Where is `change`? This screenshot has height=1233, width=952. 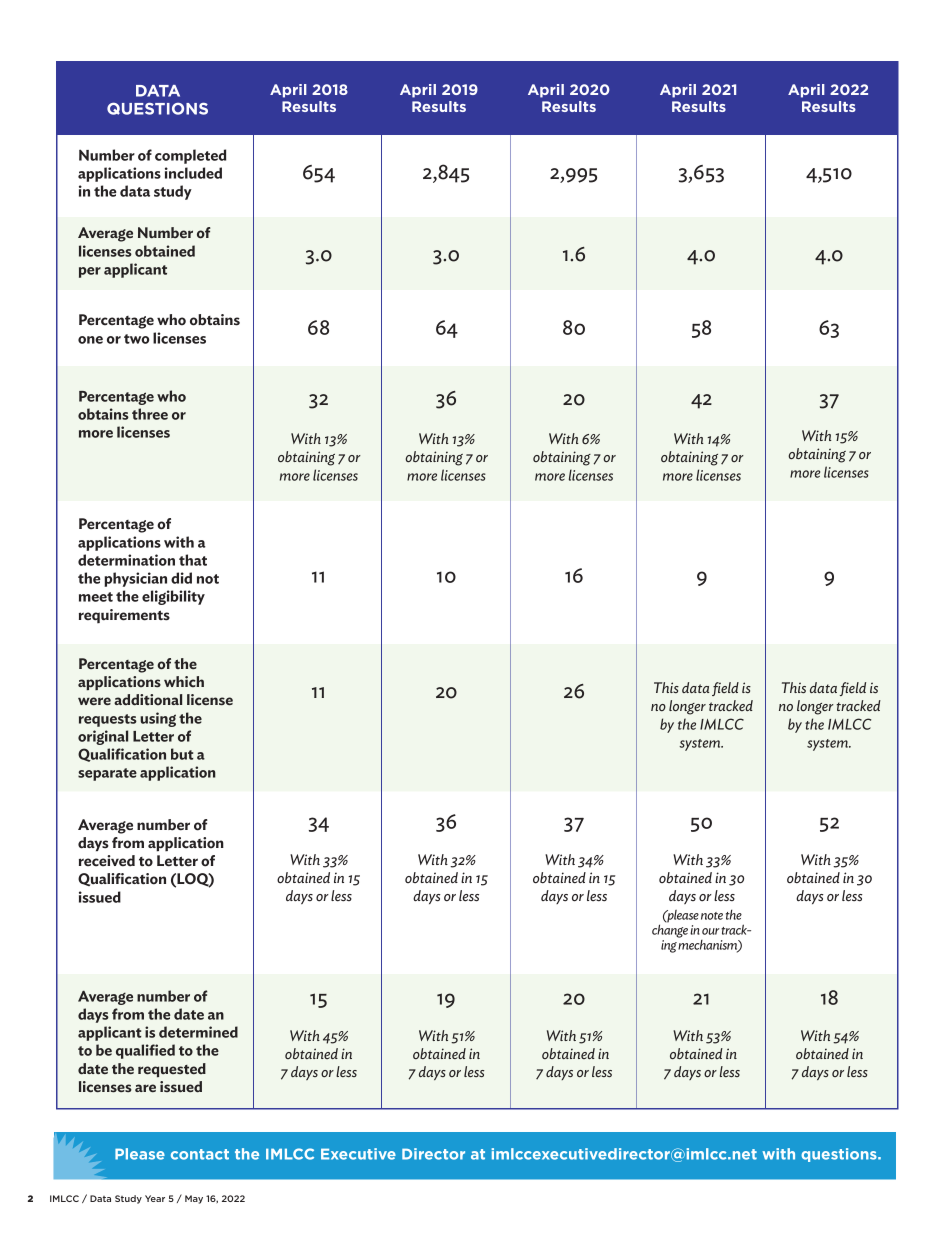 change is located at coordinates (670, 930).
